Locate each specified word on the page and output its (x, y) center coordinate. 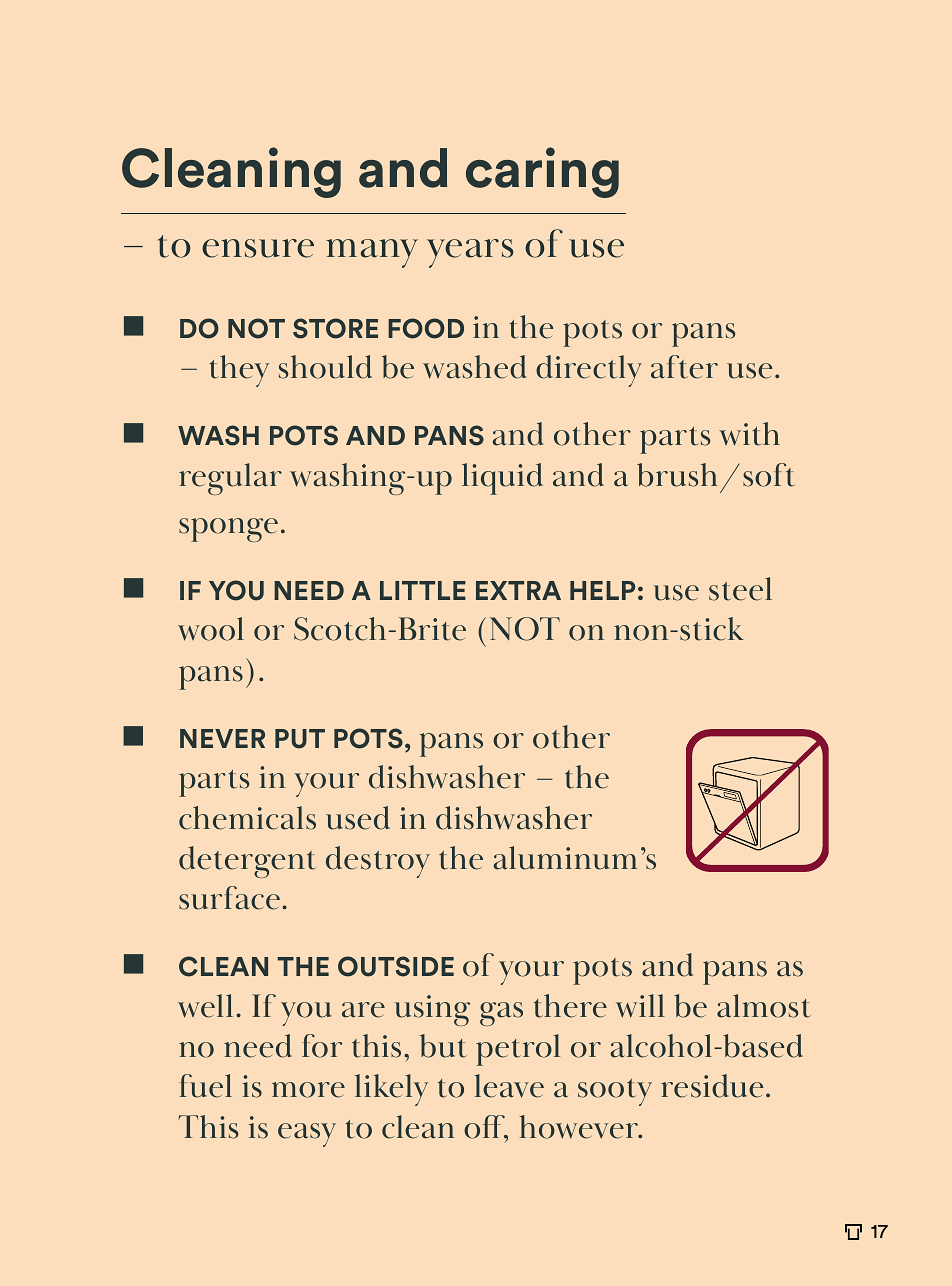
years (470, 253)
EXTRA (518, 590)
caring (542, 172)
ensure (258, 248)
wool (211, 629)
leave (509, 1086)
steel (740, 589)
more (308, 1090)
